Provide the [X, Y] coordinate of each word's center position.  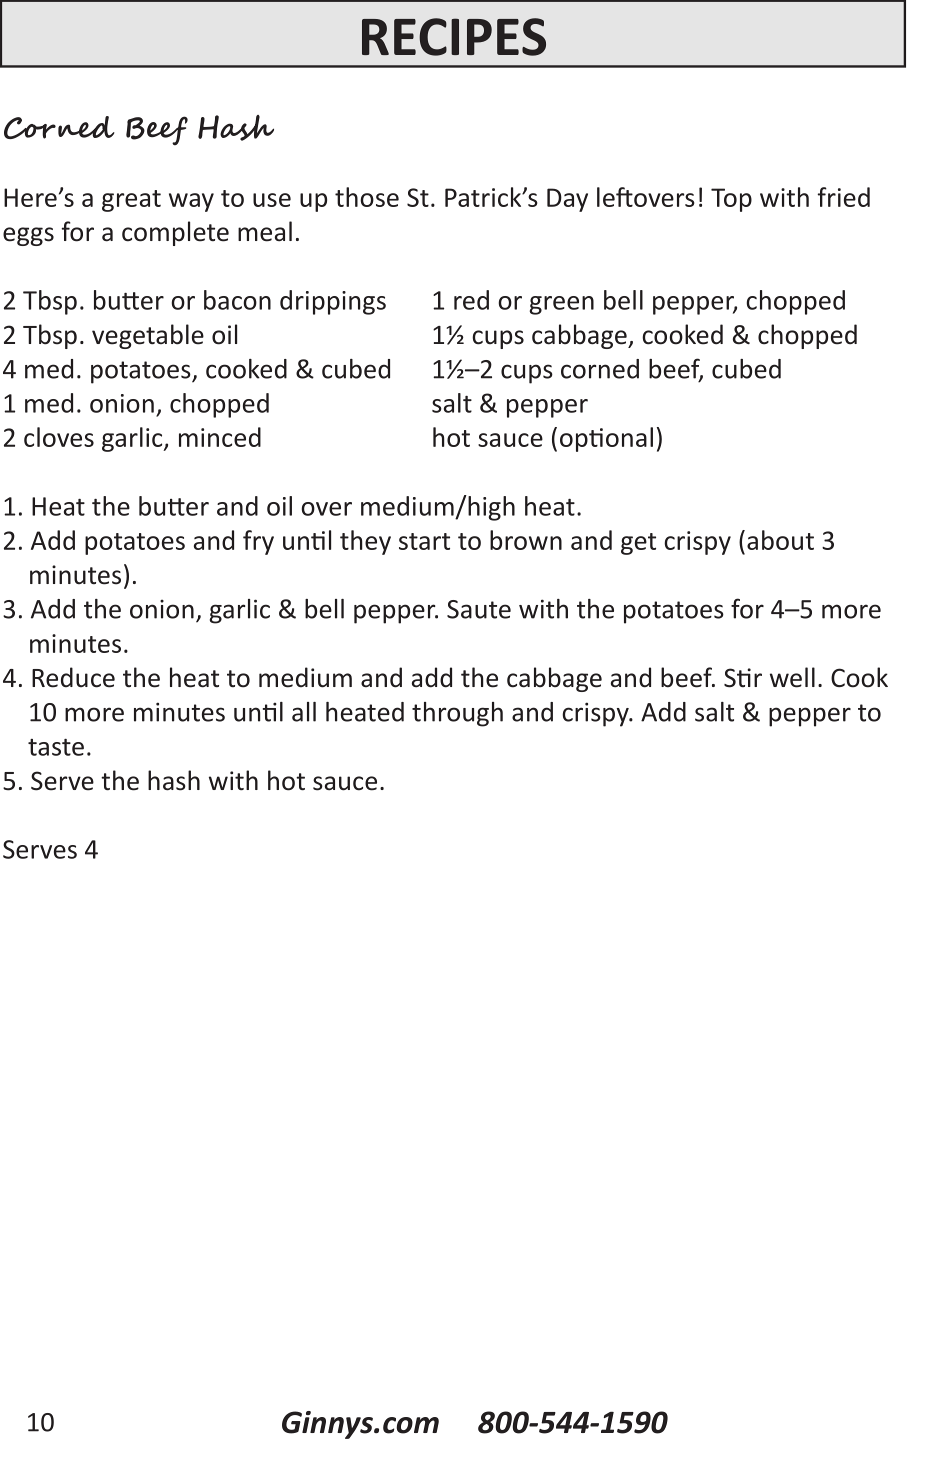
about [780, 540]
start [424, 541]
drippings [333, 302]
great [131, 201]
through [457, 714]
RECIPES [454, 37]
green [561, 305]
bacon [237, 300]
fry [258, 542]
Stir [743, 678]
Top [731, 200]
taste [56, 747]
